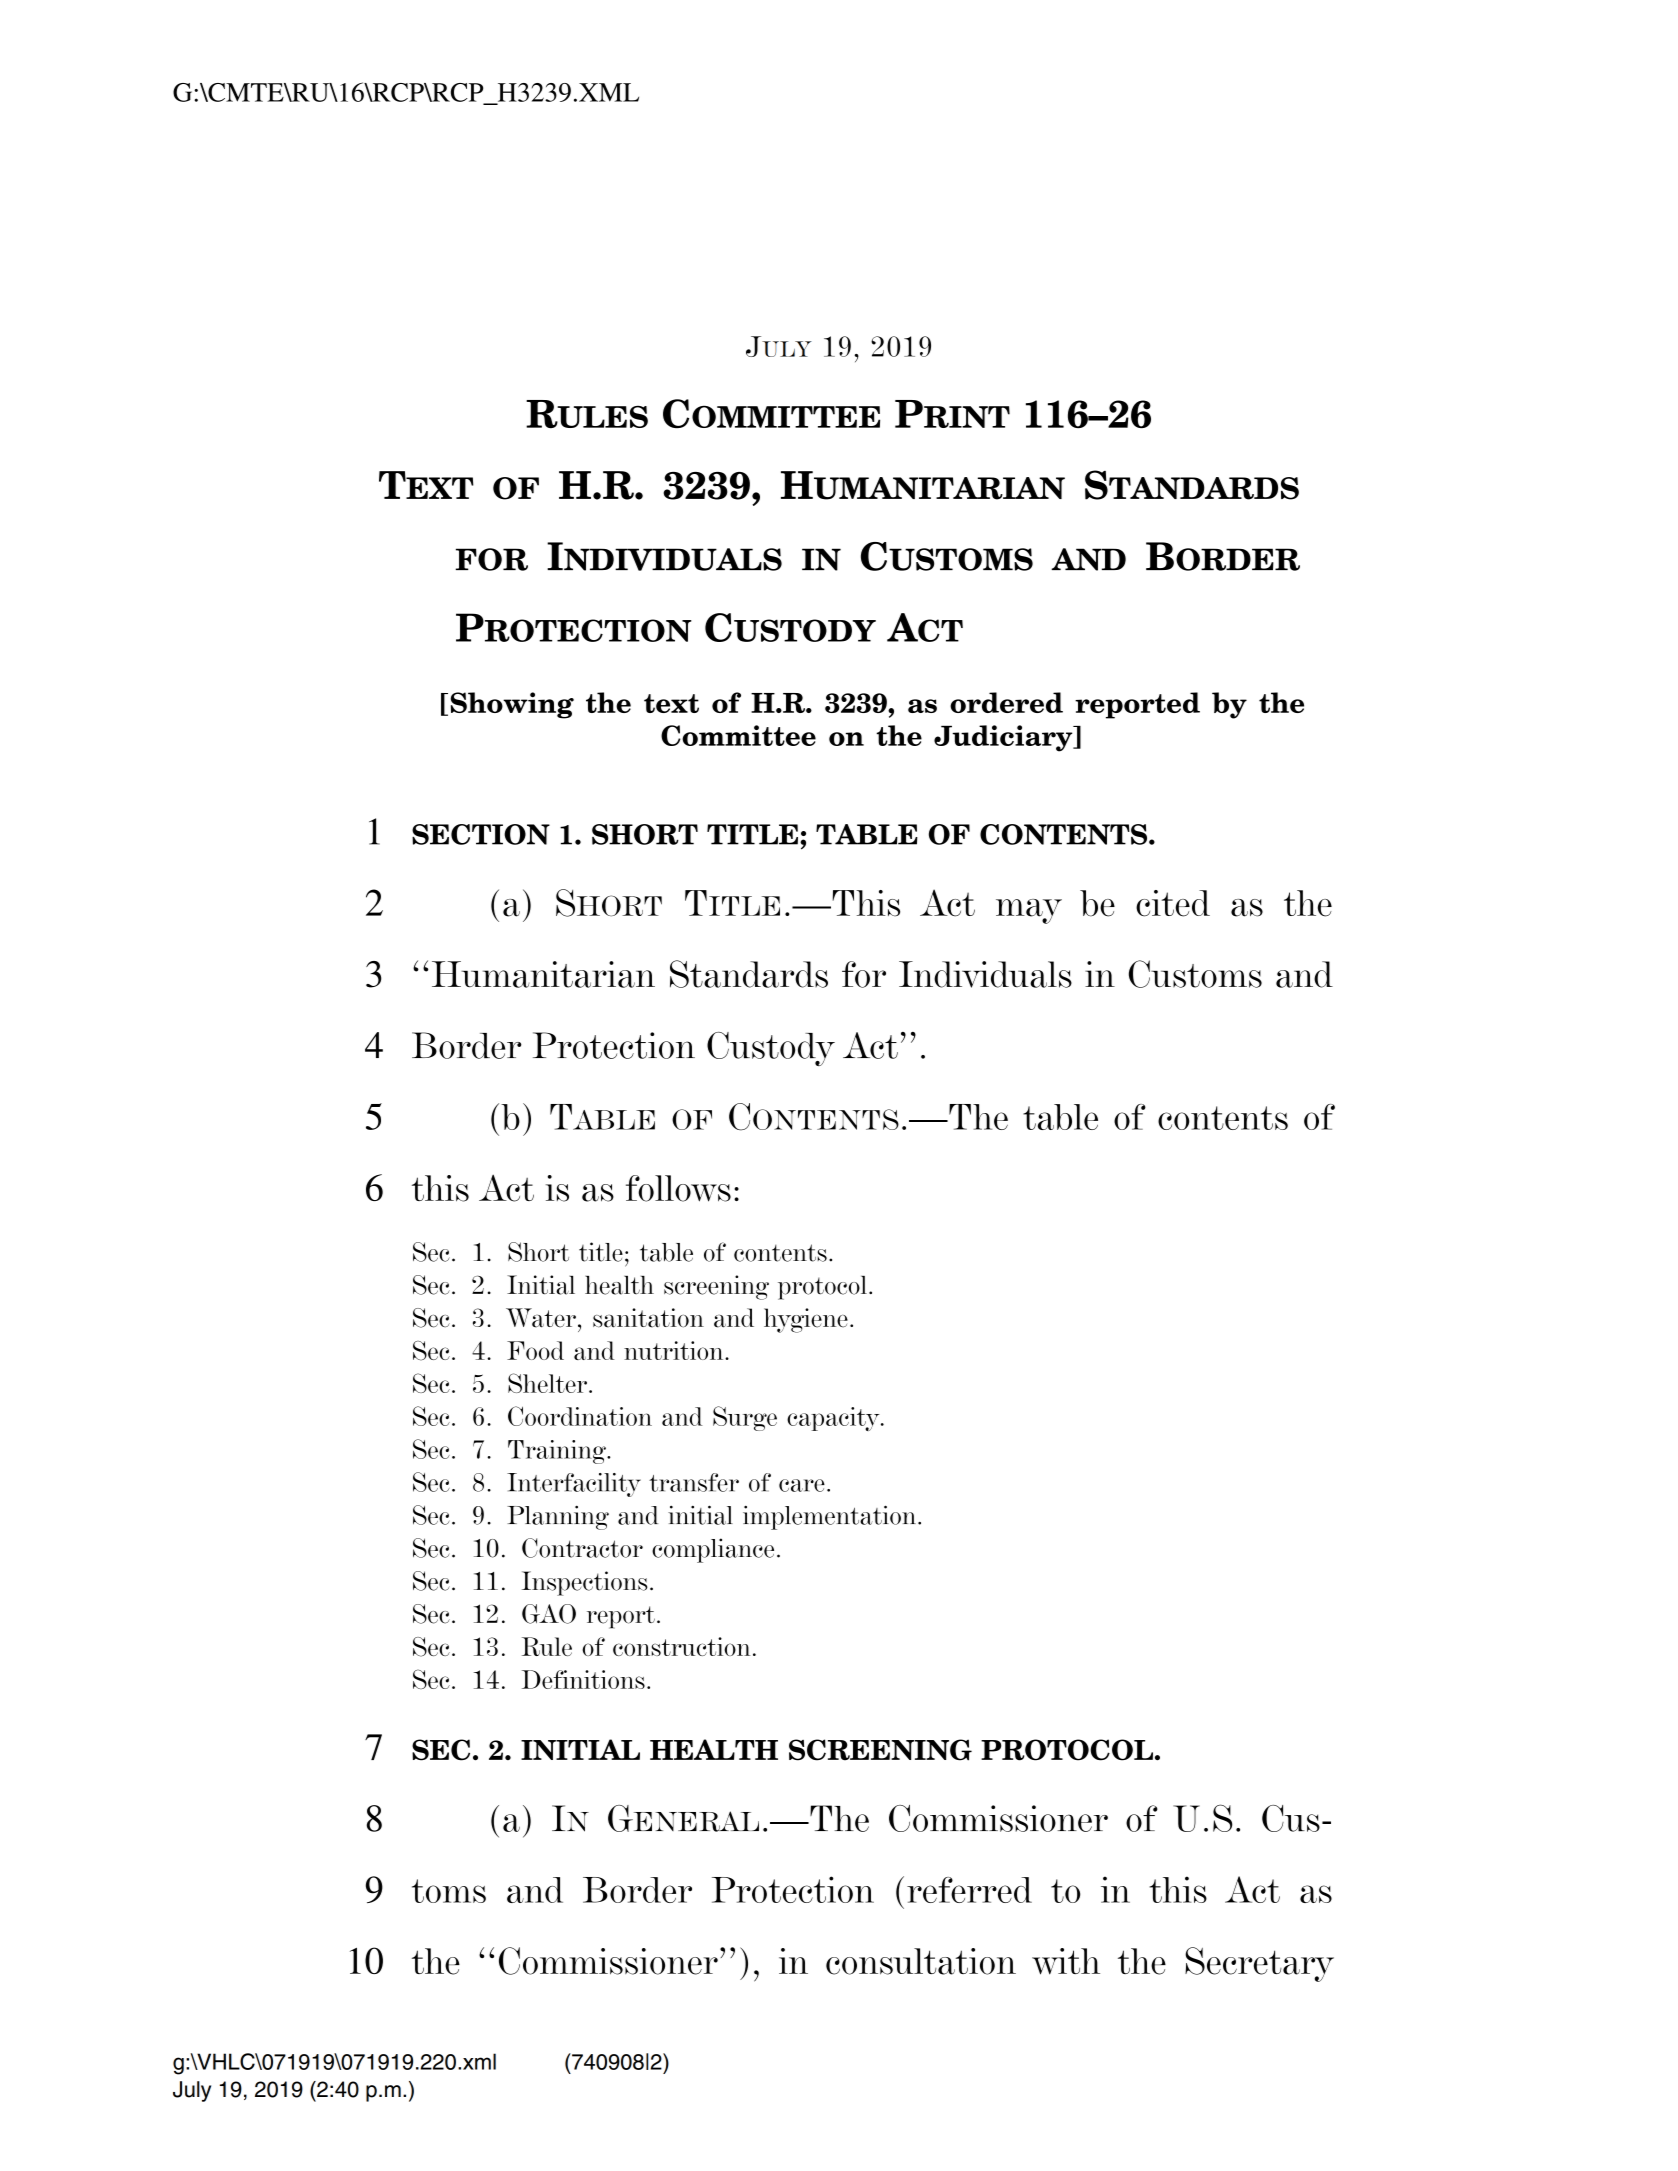  I want to click on Showing, so click(512, 705).
